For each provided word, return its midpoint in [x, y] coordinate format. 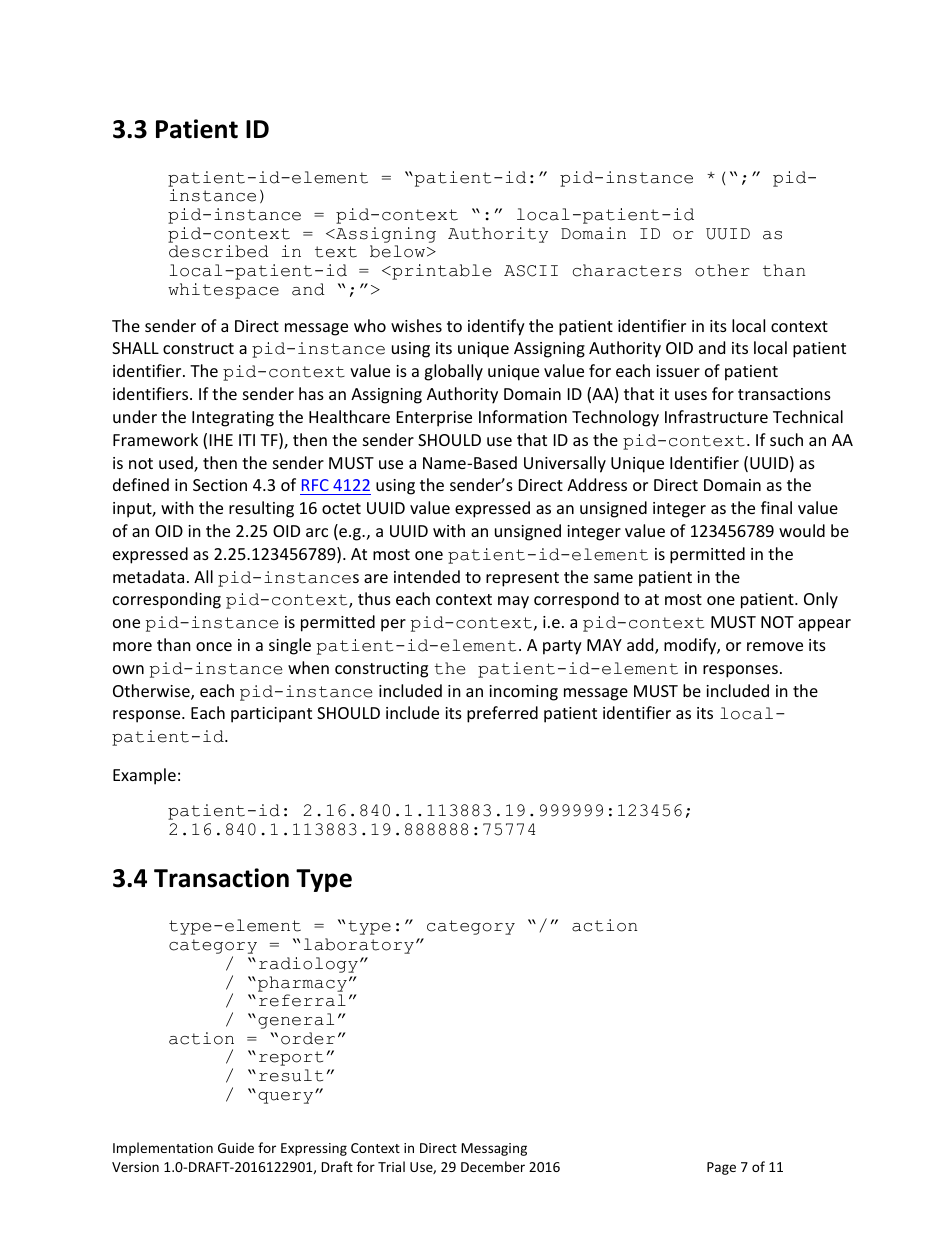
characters [627, 270]
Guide [236, 1147]
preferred [502, 714]
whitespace [223, 291]
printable [440, 272]
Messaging [494, 1149]
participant [271, 715]
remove [775, 646]
